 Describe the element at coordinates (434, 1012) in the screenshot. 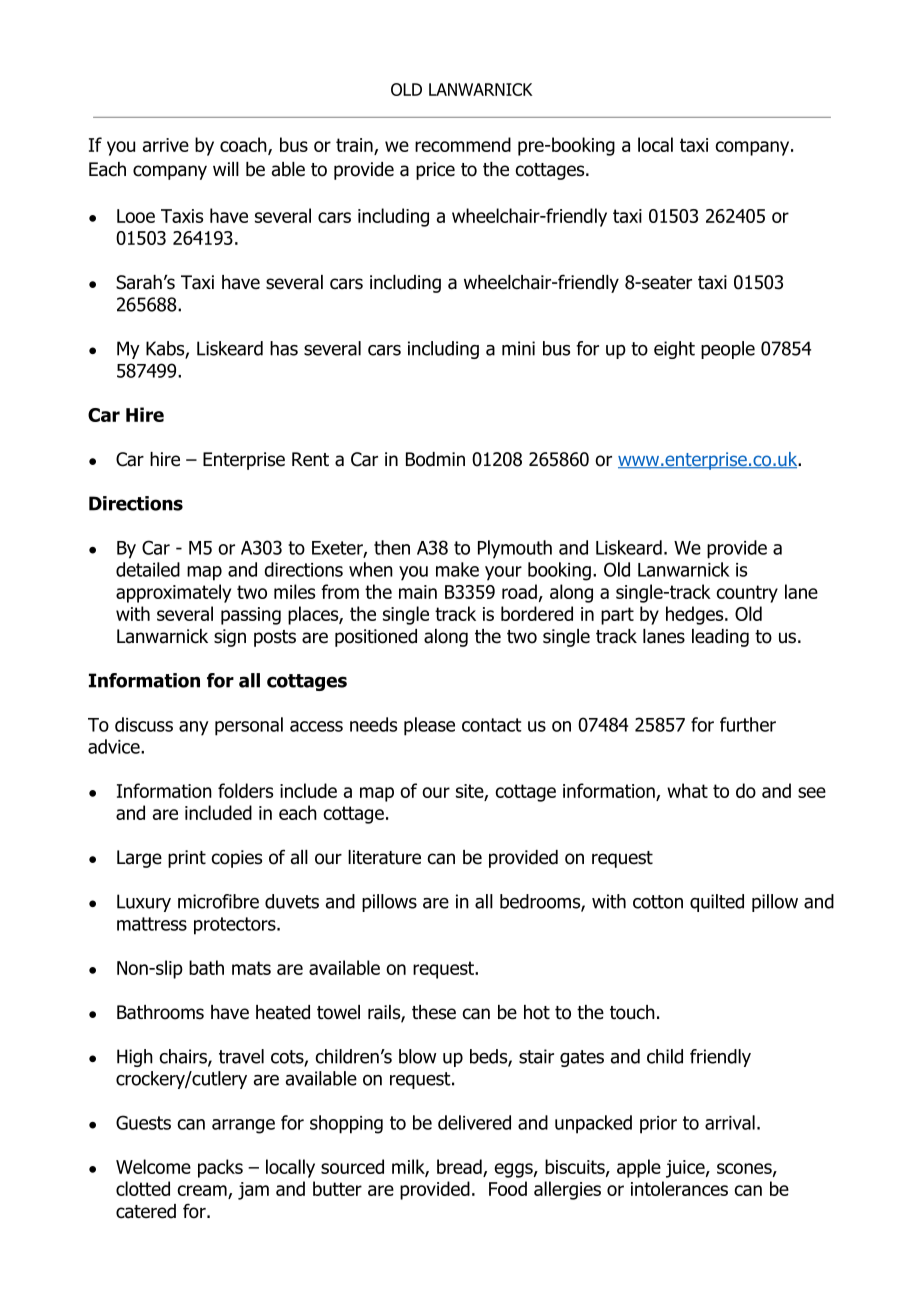

I see `these` at that location.
